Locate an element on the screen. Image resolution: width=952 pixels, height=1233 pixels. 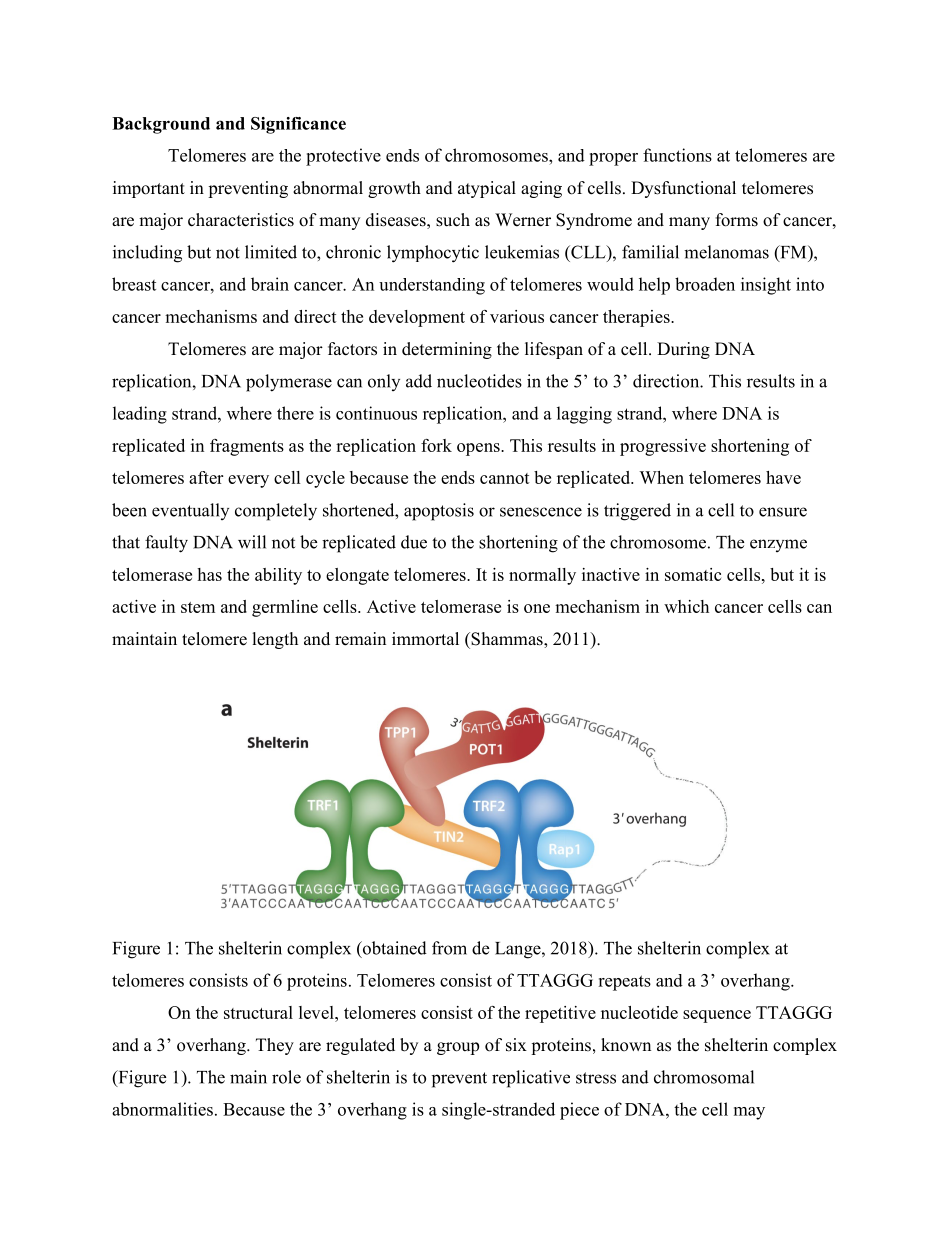
functions is located at coordinates (677, 155).
